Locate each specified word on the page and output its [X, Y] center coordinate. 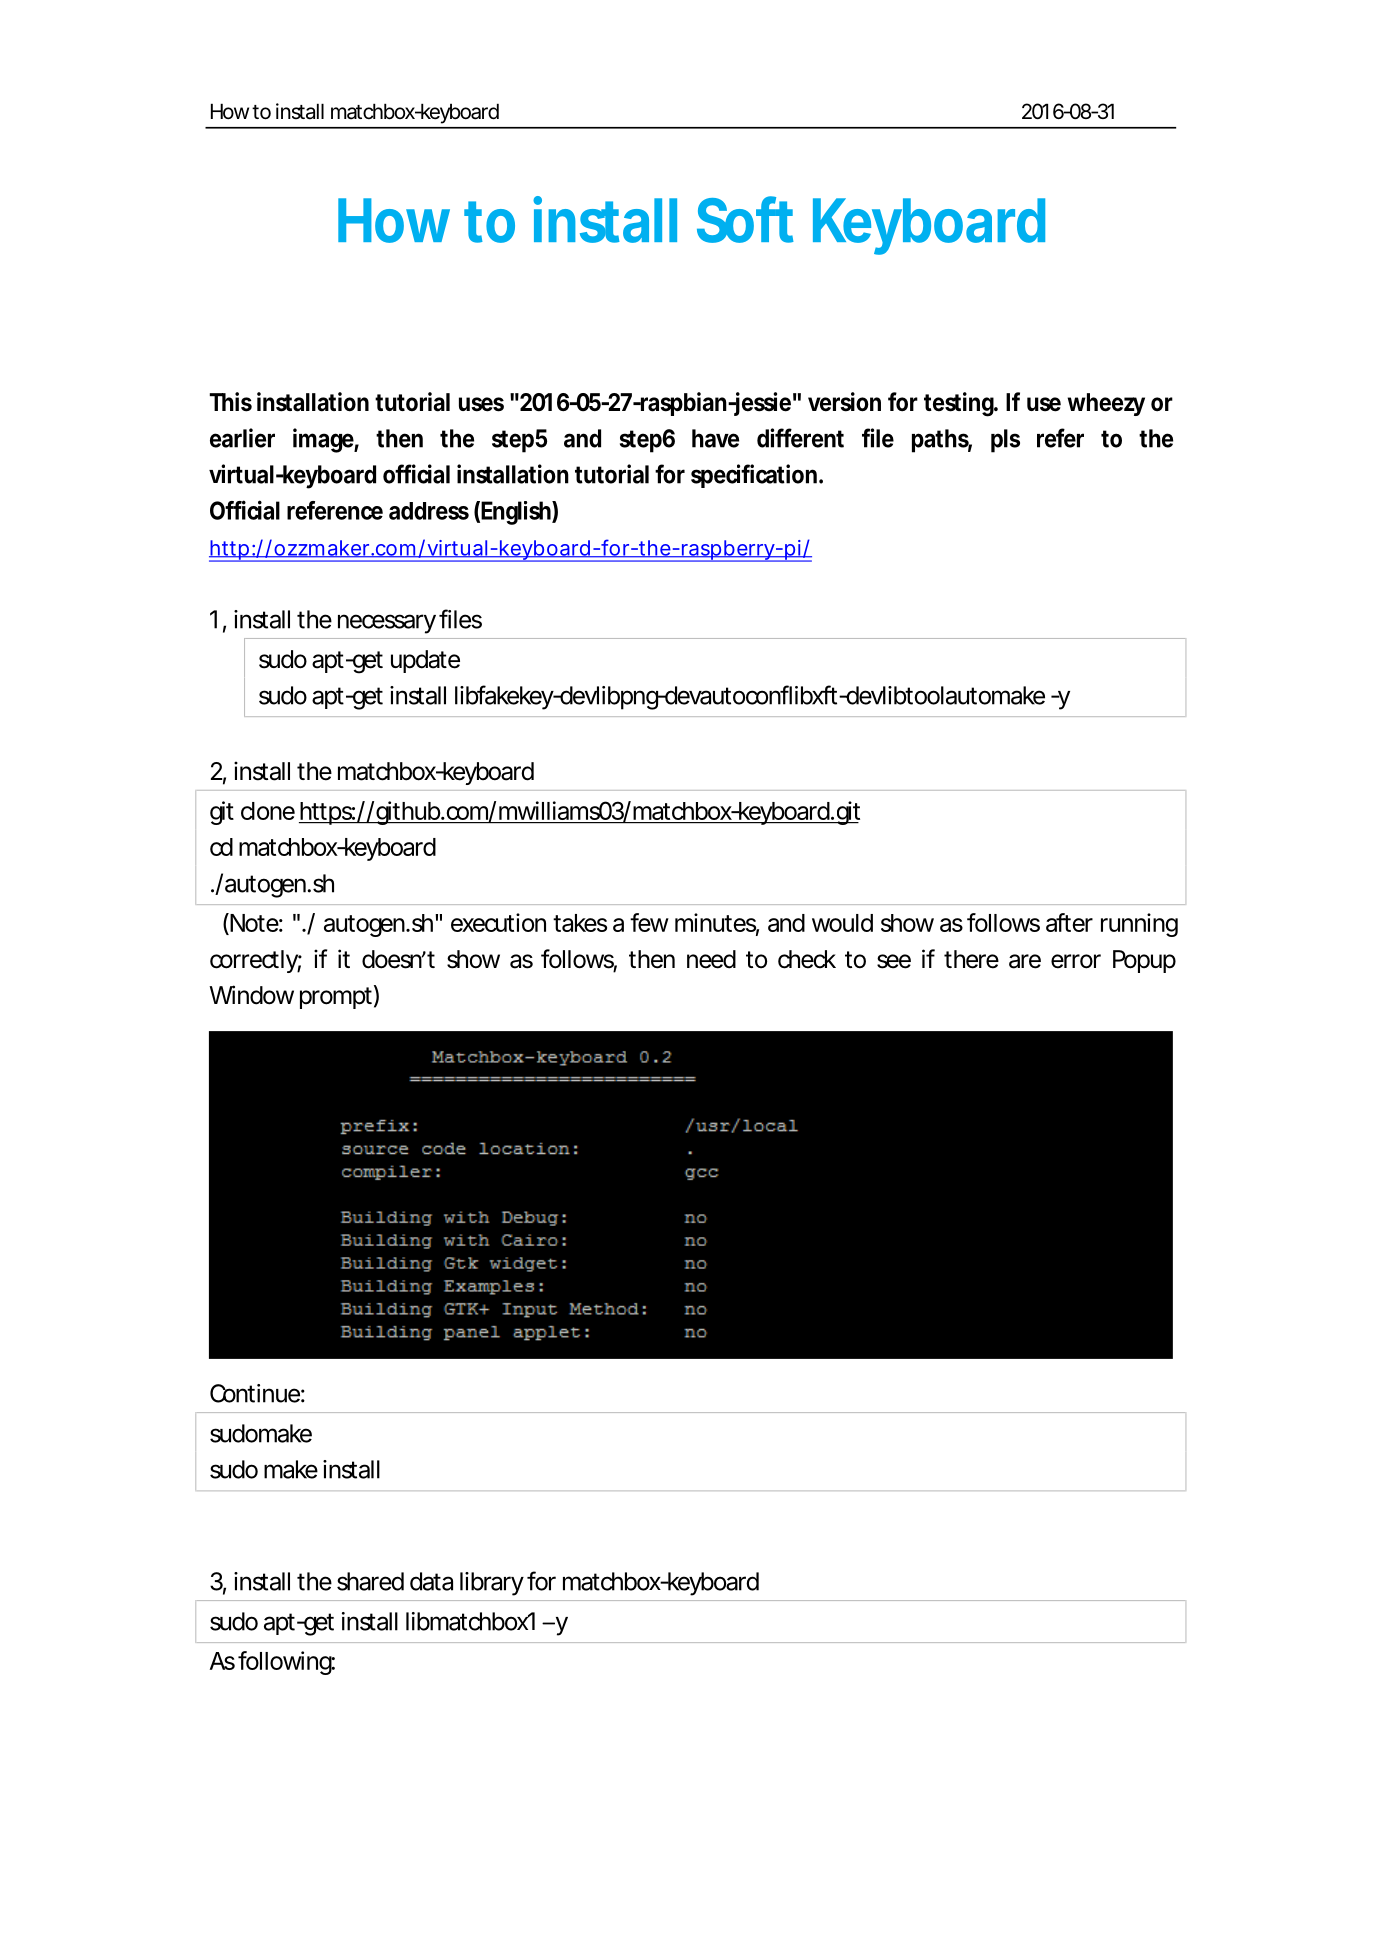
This [230, 402]
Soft [745, 219]
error [1076, 961]
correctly [256, 961]
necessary [387, 624]
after [1069, 922]
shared [370, 1581]
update [425, 661]
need [711, 959]
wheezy [1106, 404]
